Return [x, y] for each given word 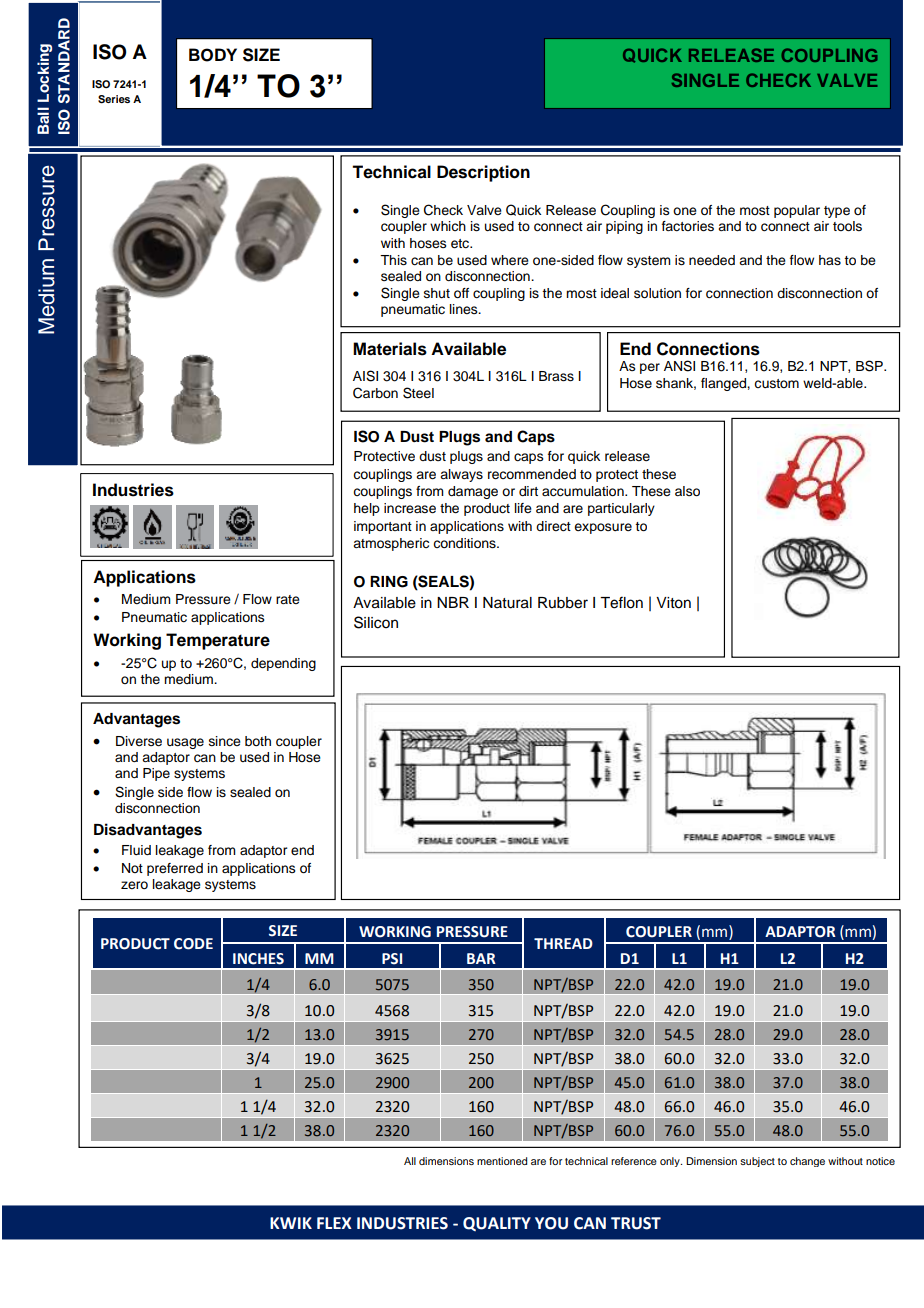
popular [797, 211]
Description [483, 173]
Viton [673, 603]
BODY [213, 55]
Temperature [218, 641]
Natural [507, 603]
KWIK [291, 1223]
